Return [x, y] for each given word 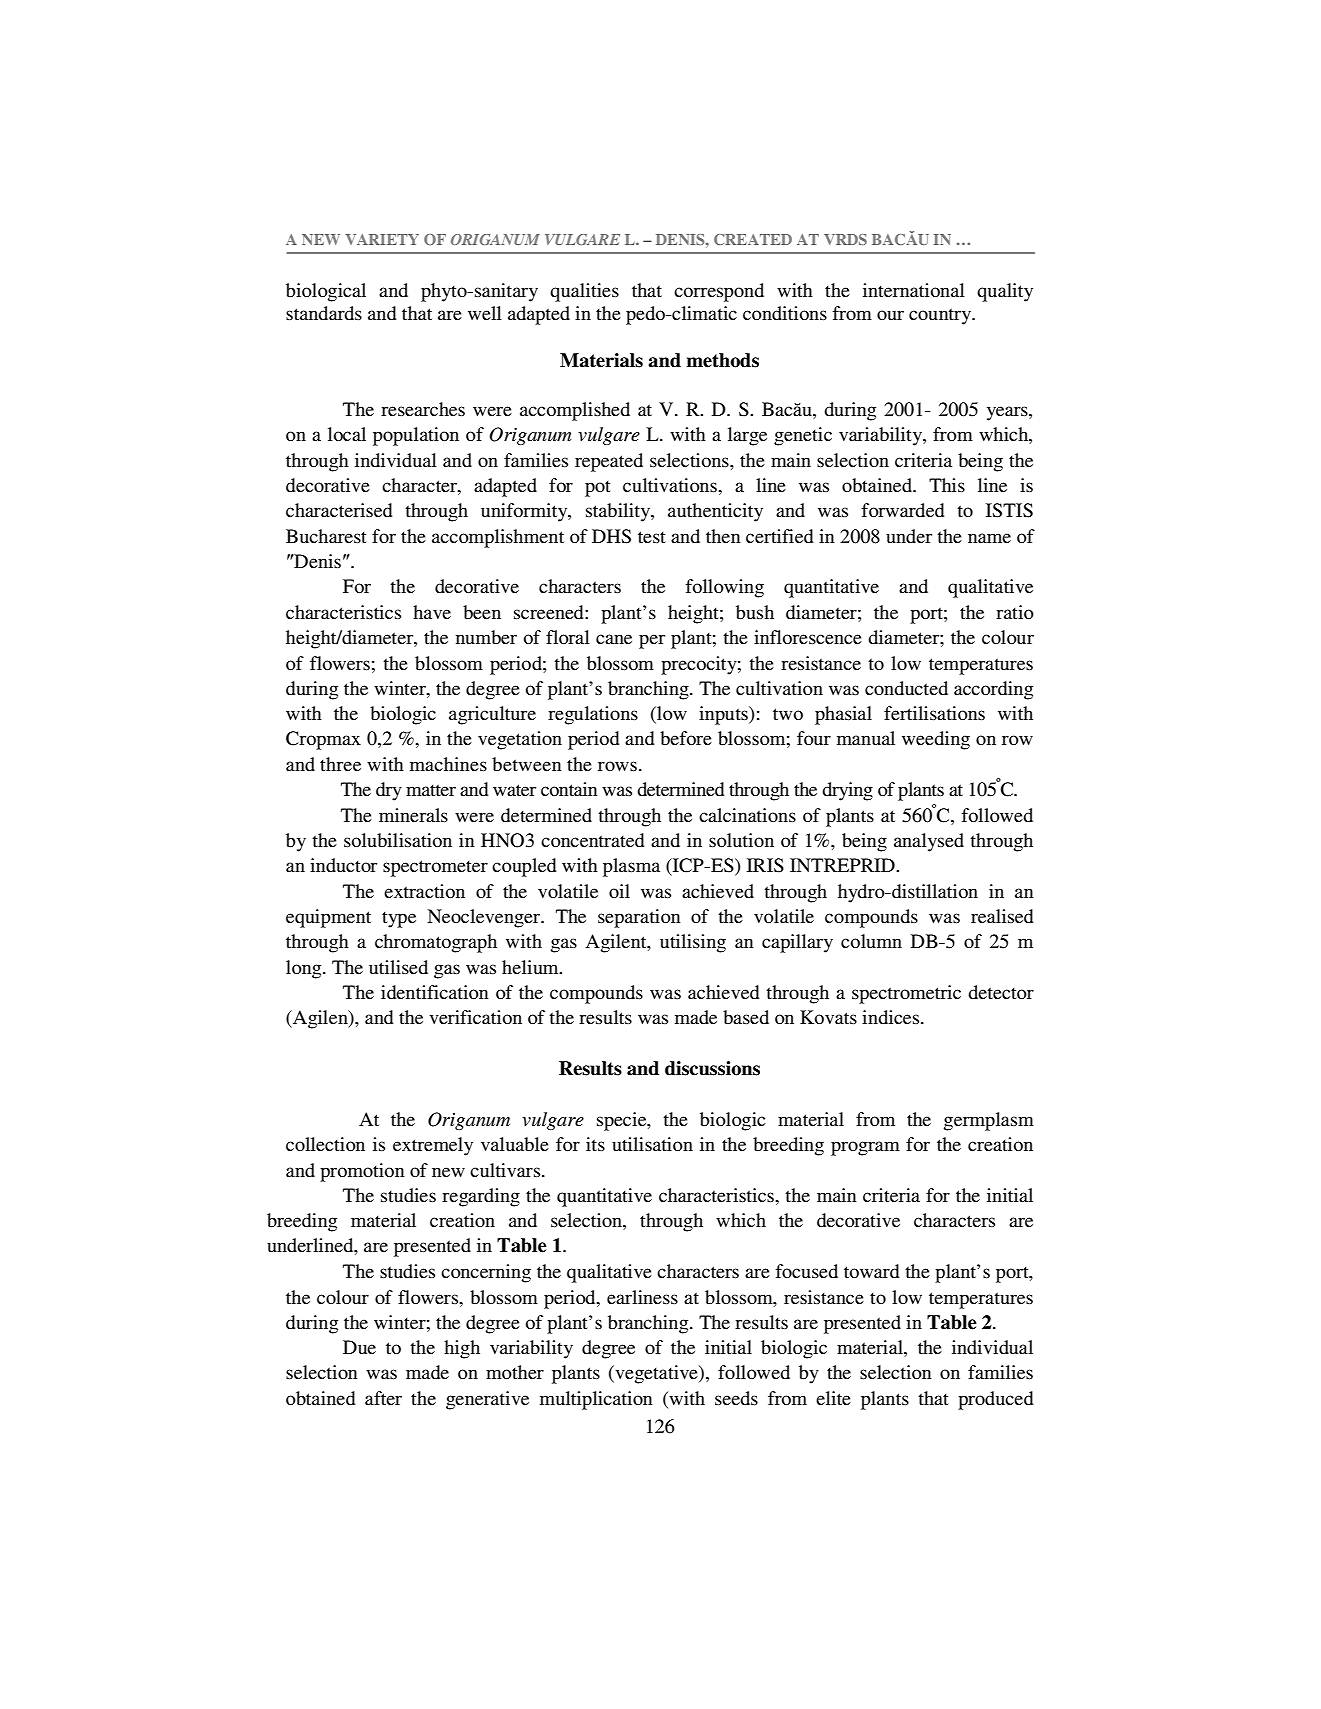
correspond [719, 292]
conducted [906, 688]
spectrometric [906, 994]
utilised [398, 967]
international [914, 290]
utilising [693, 943]
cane [614, 639]
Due [359, 1347]
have [432, 612]
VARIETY [382, 239]
